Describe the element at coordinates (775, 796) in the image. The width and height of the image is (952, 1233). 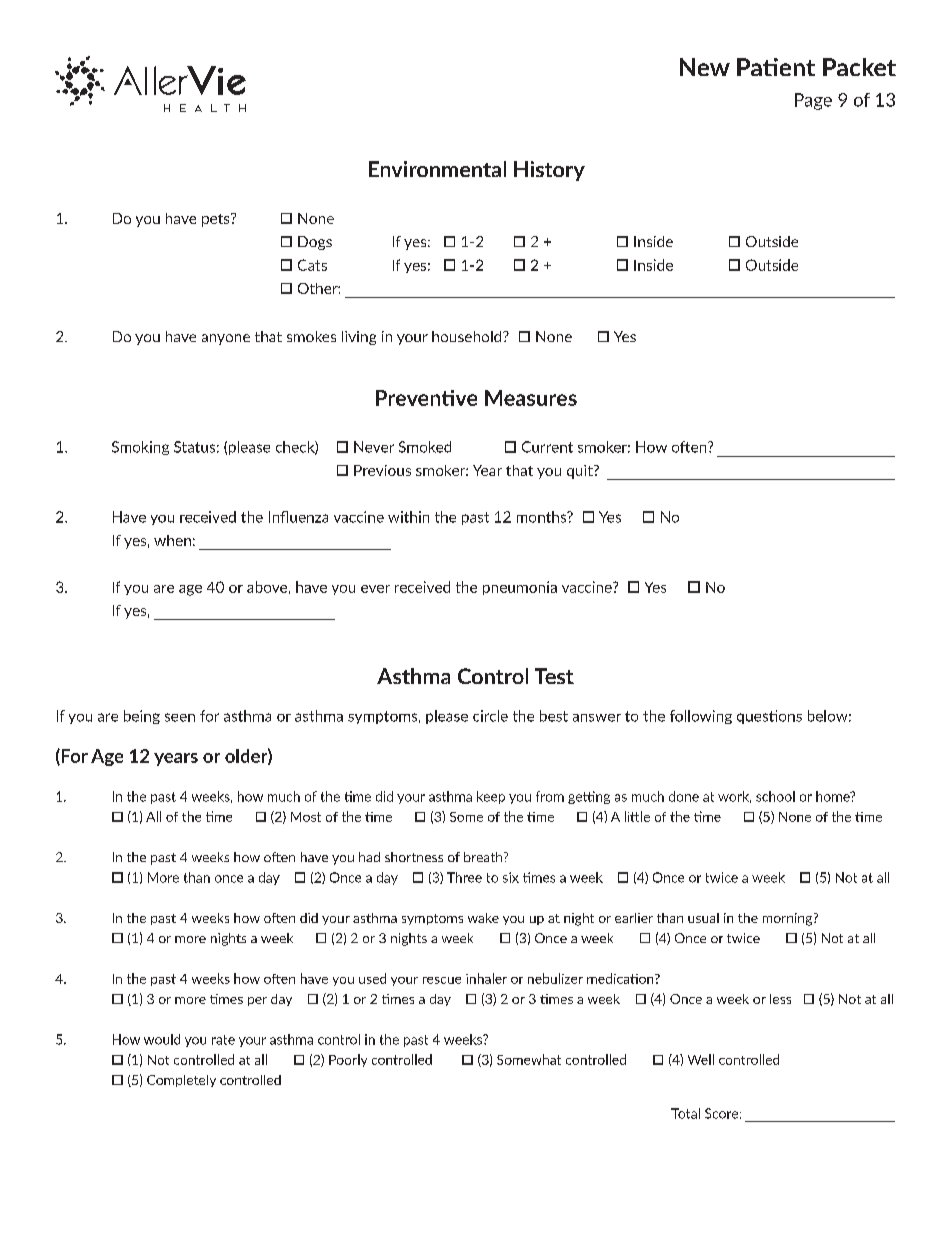
I see `school` at that location.
